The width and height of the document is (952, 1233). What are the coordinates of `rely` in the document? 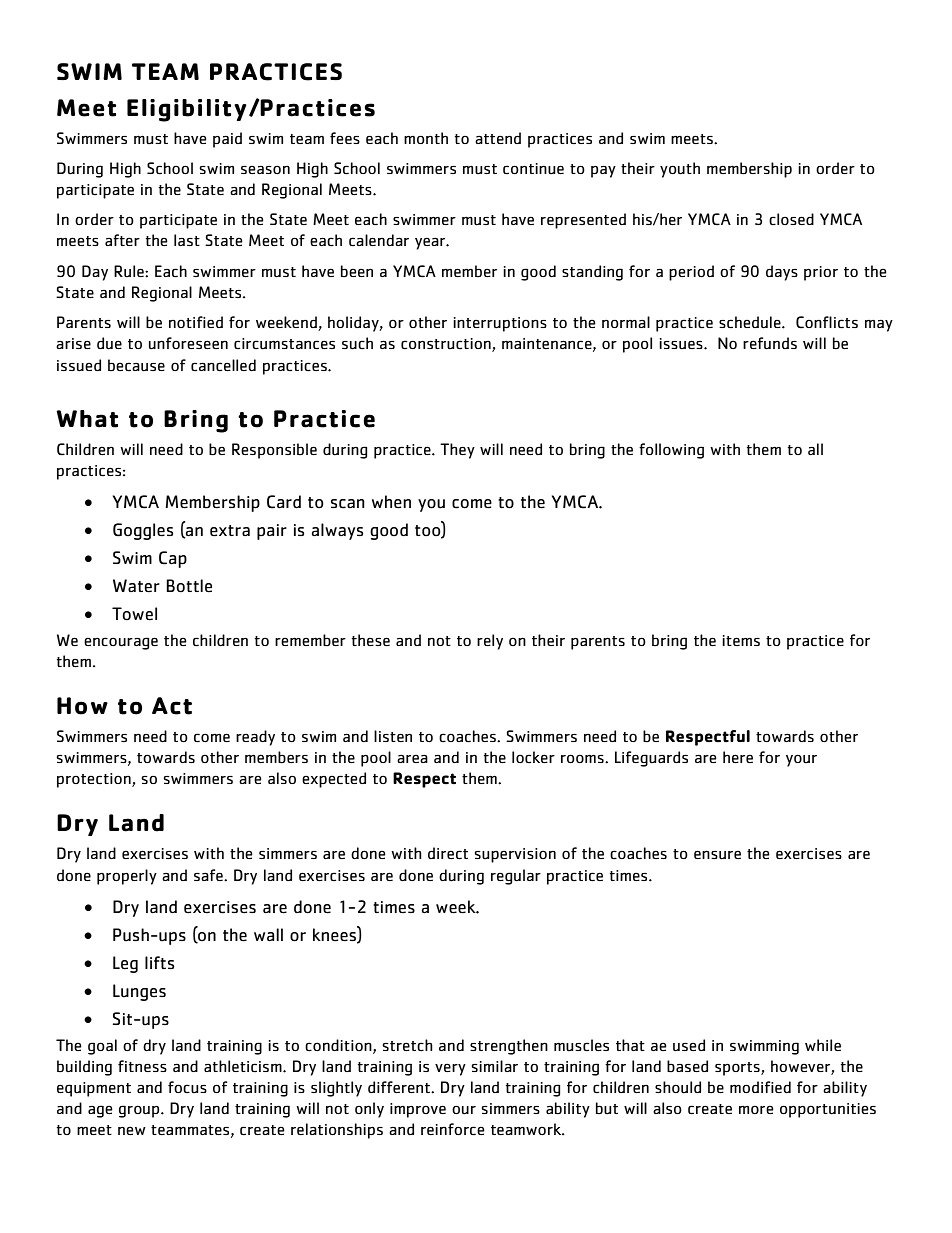 It's located at (490, 642).
